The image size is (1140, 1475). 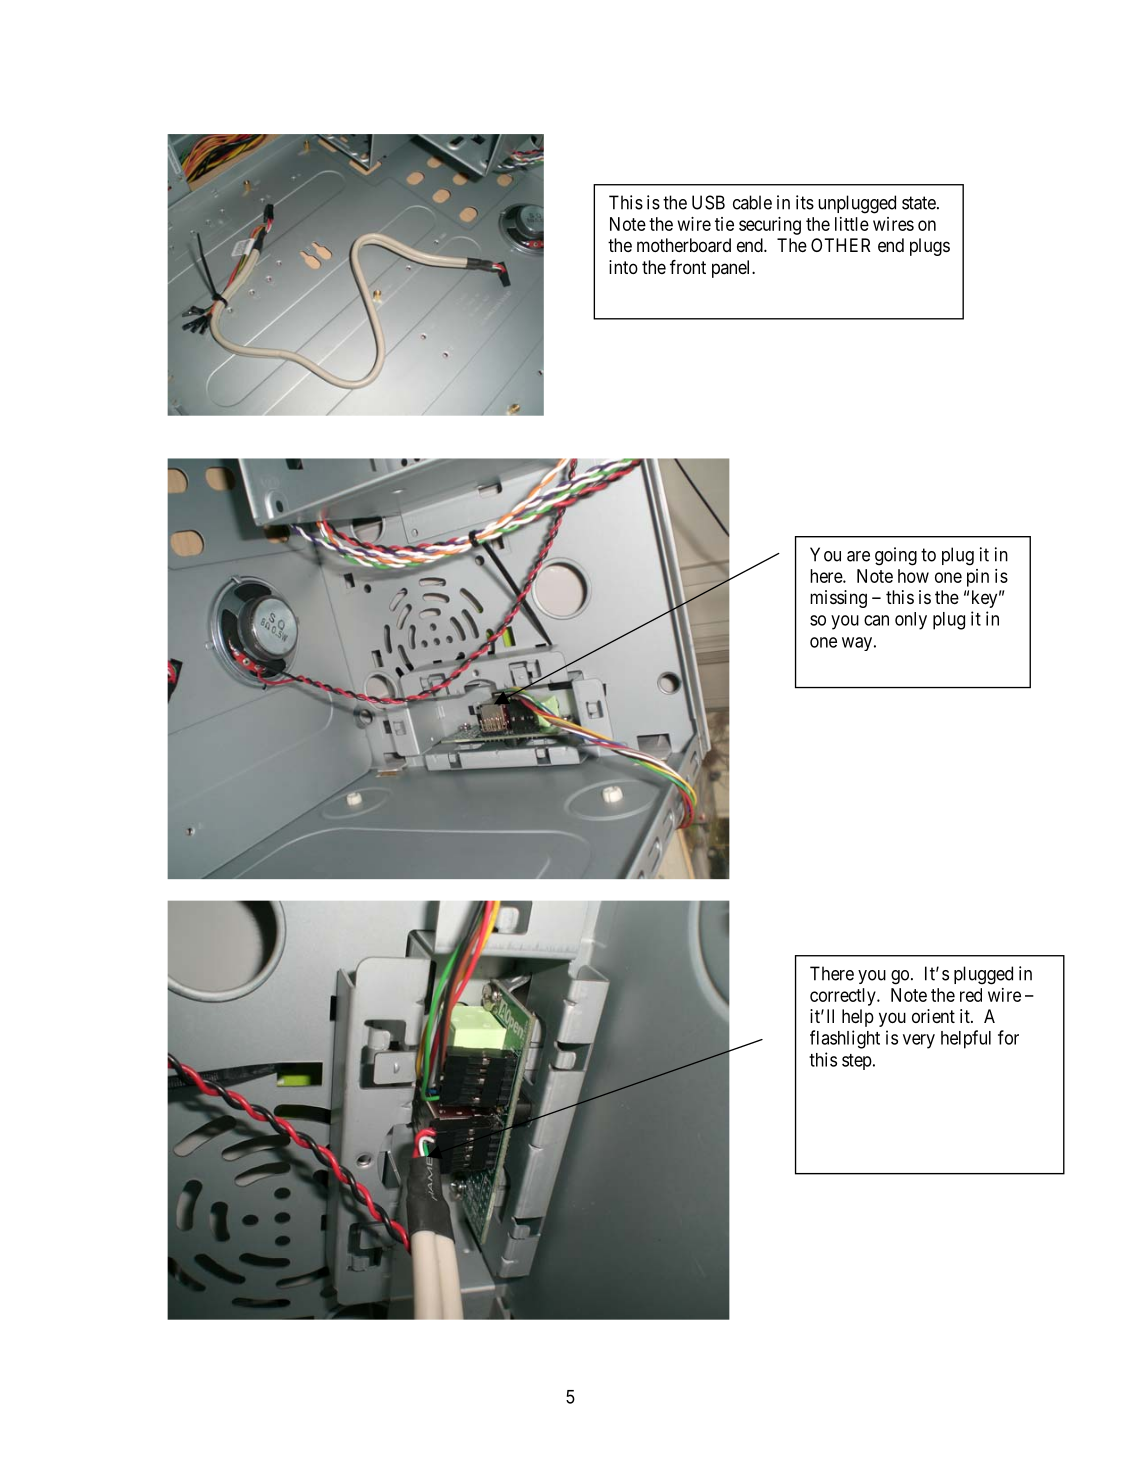 What do you see at coordinates (805, 202) in the screenshot?
I see `its` at bounding box center [805, 202].
